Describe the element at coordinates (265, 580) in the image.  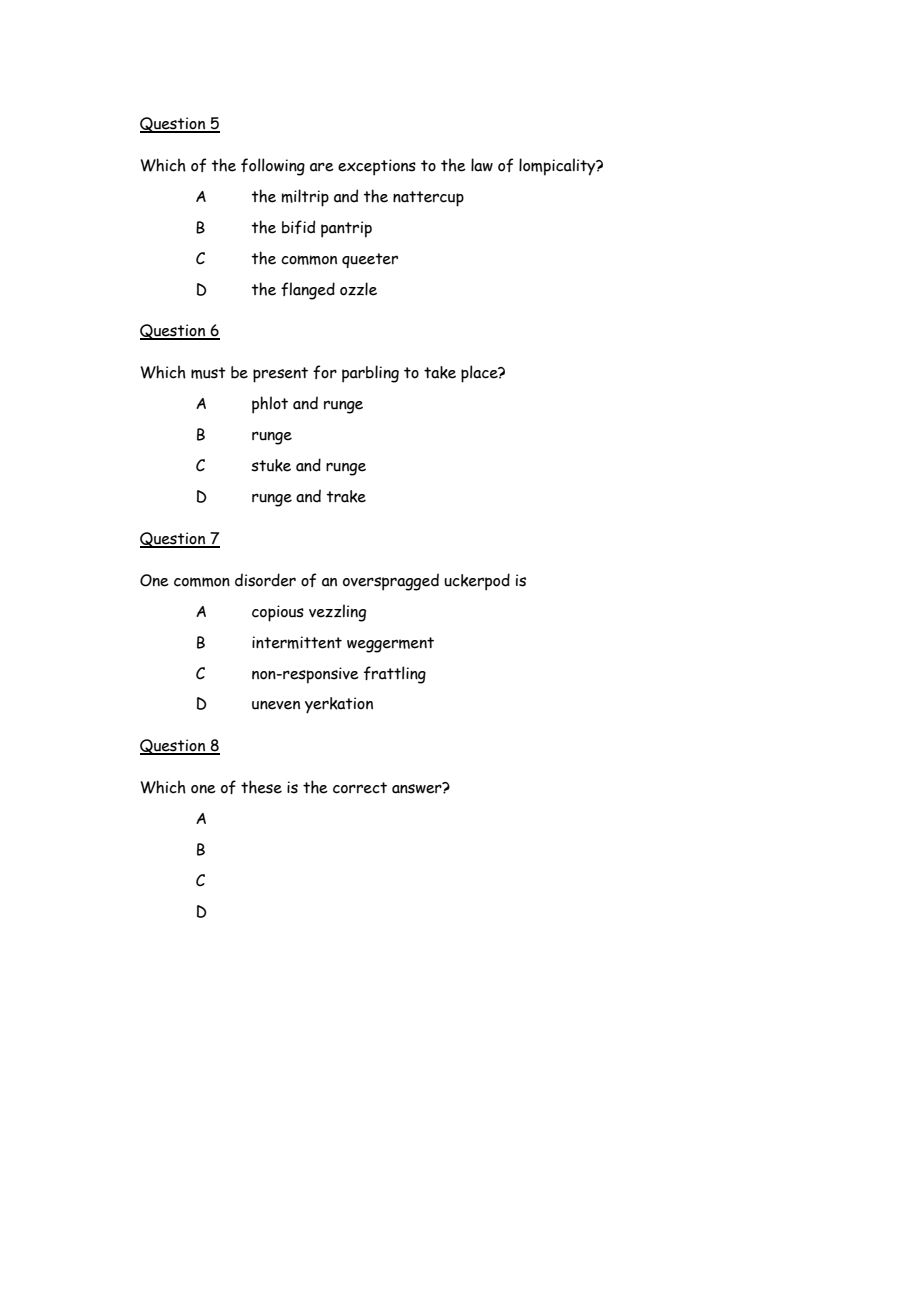
I see `disorder` at that location.
